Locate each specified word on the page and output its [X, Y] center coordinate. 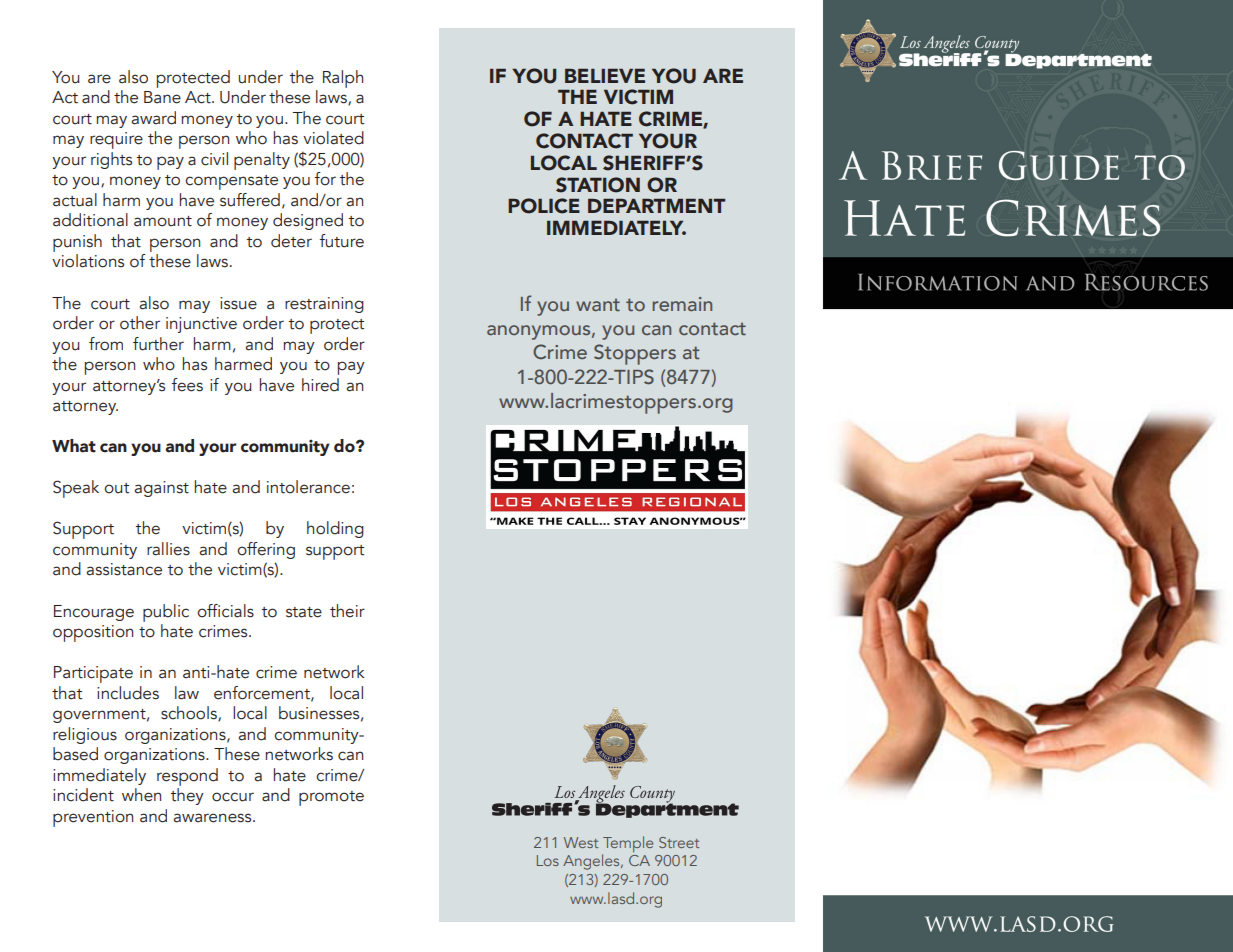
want [598, 305]
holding [335, 529]
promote [331, 798]
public [166, 613]
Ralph [343, 79]
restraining [324, 305]
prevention [93, 818]
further [158, 344]
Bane [162, 97]
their [347, 611]
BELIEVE [605, 76]
